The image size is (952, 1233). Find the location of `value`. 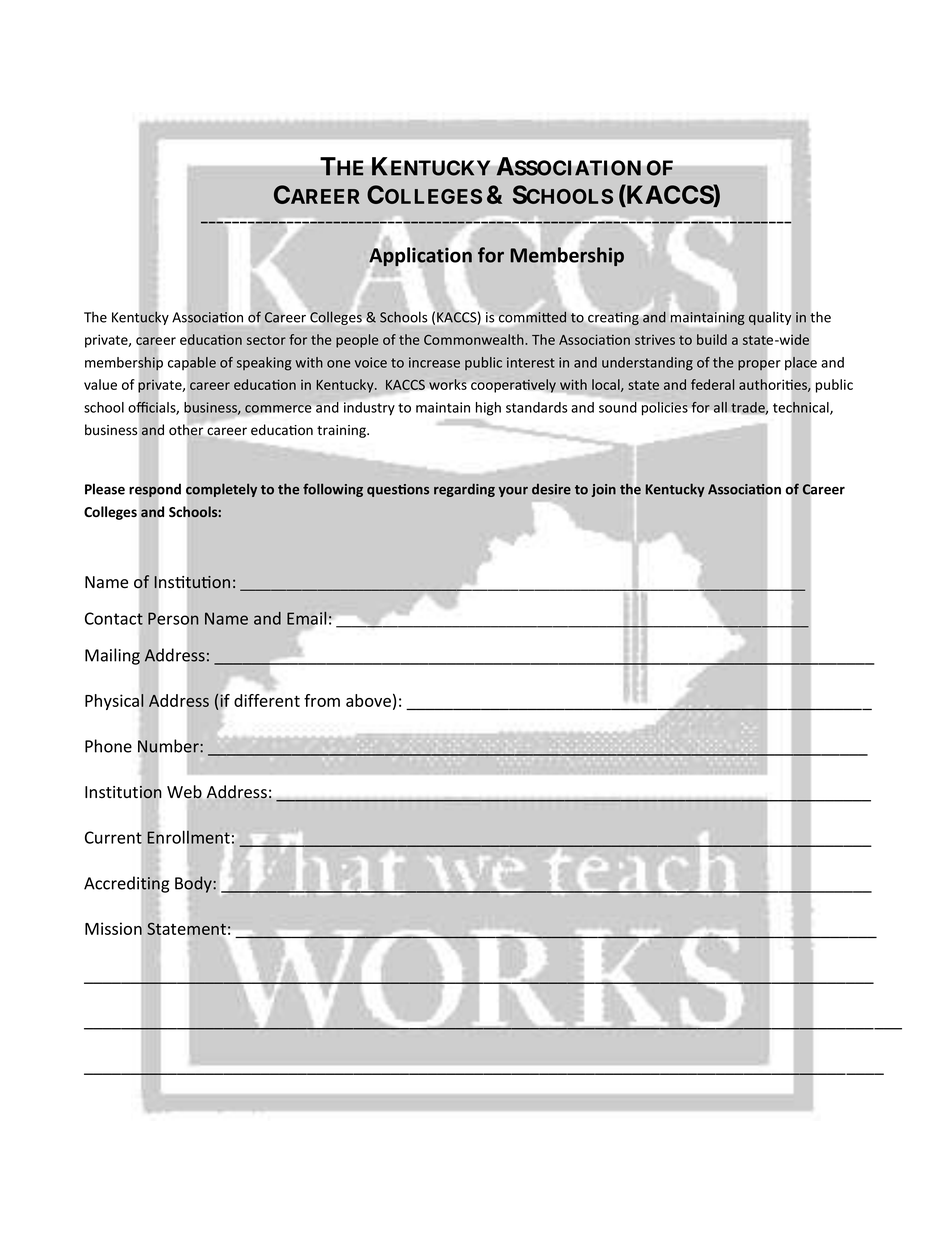

value is located at coordinates (100, 384).
